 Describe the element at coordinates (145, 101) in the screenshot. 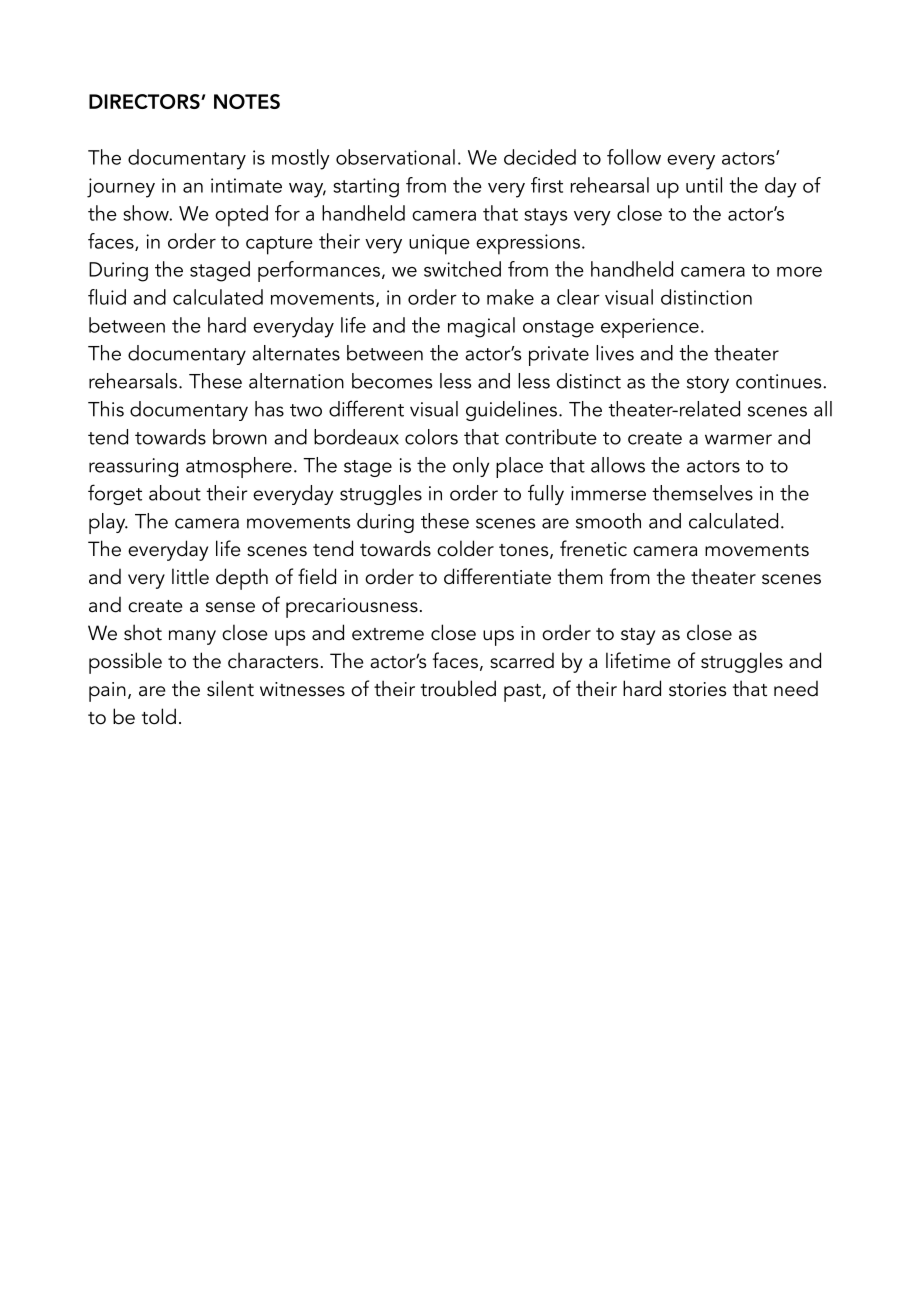

I see `DIRECTORS` at that location.
